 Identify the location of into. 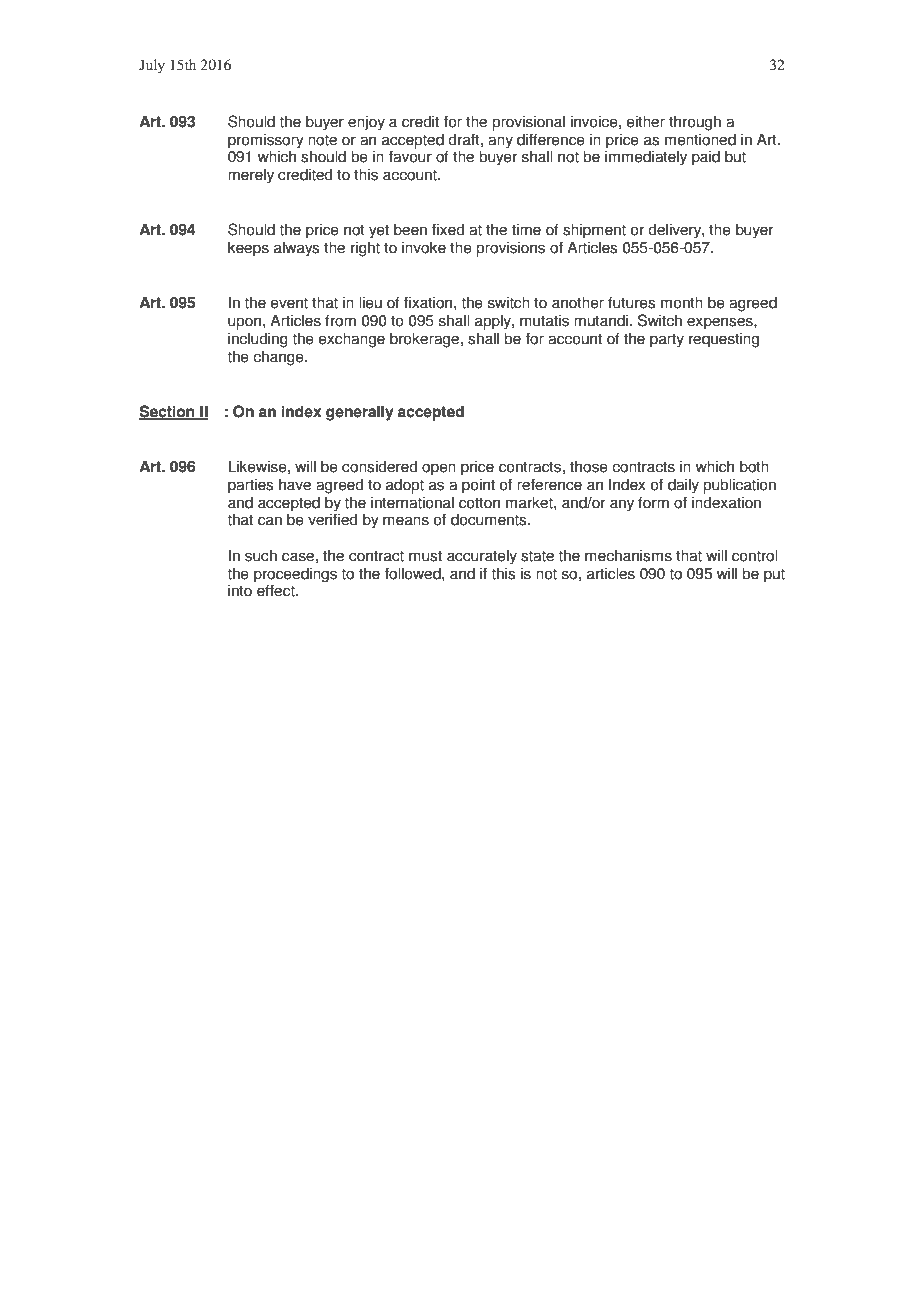
(240, 590).
